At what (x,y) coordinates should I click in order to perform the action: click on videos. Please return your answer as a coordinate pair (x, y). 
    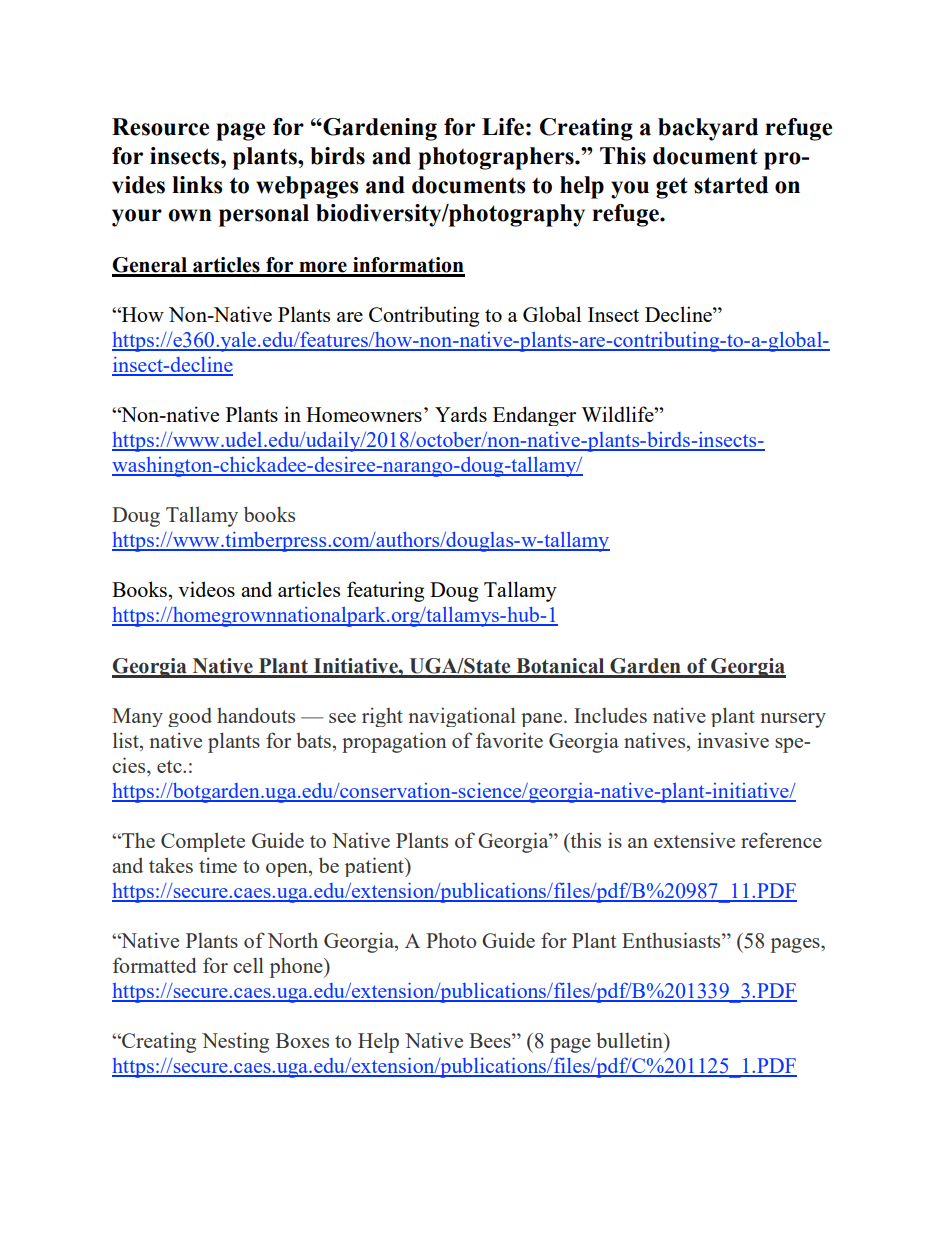
    Looking at the image, I should click on (206, 589).
